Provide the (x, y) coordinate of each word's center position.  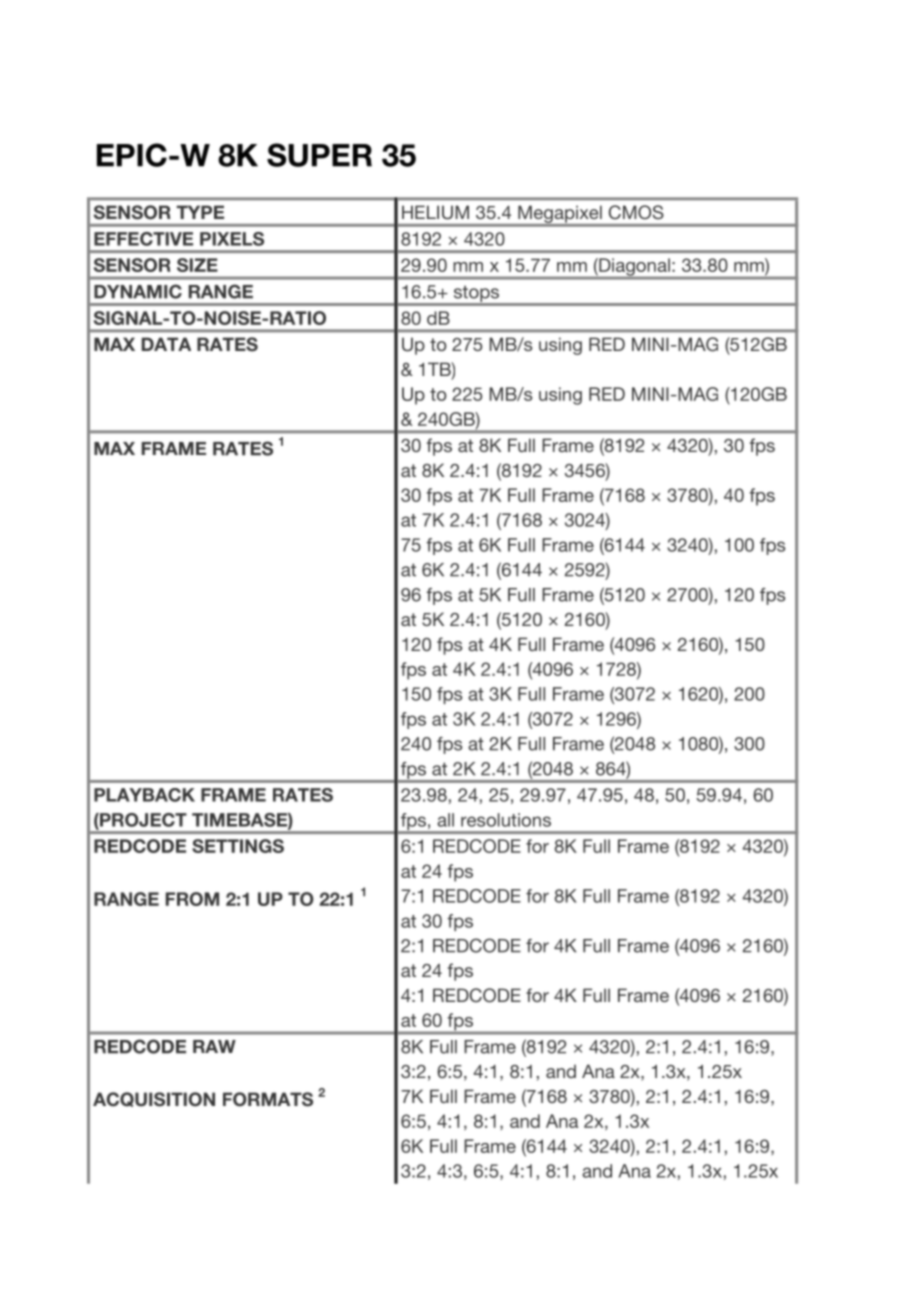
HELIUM (435, 212)
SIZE (197, 265)
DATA (166, 344)
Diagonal (634, 268)
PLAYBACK (144, 795)
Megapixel (560, 215)
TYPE (200, 212)
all (445, 820)
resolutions (506, 820)
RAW (214, 1046)
